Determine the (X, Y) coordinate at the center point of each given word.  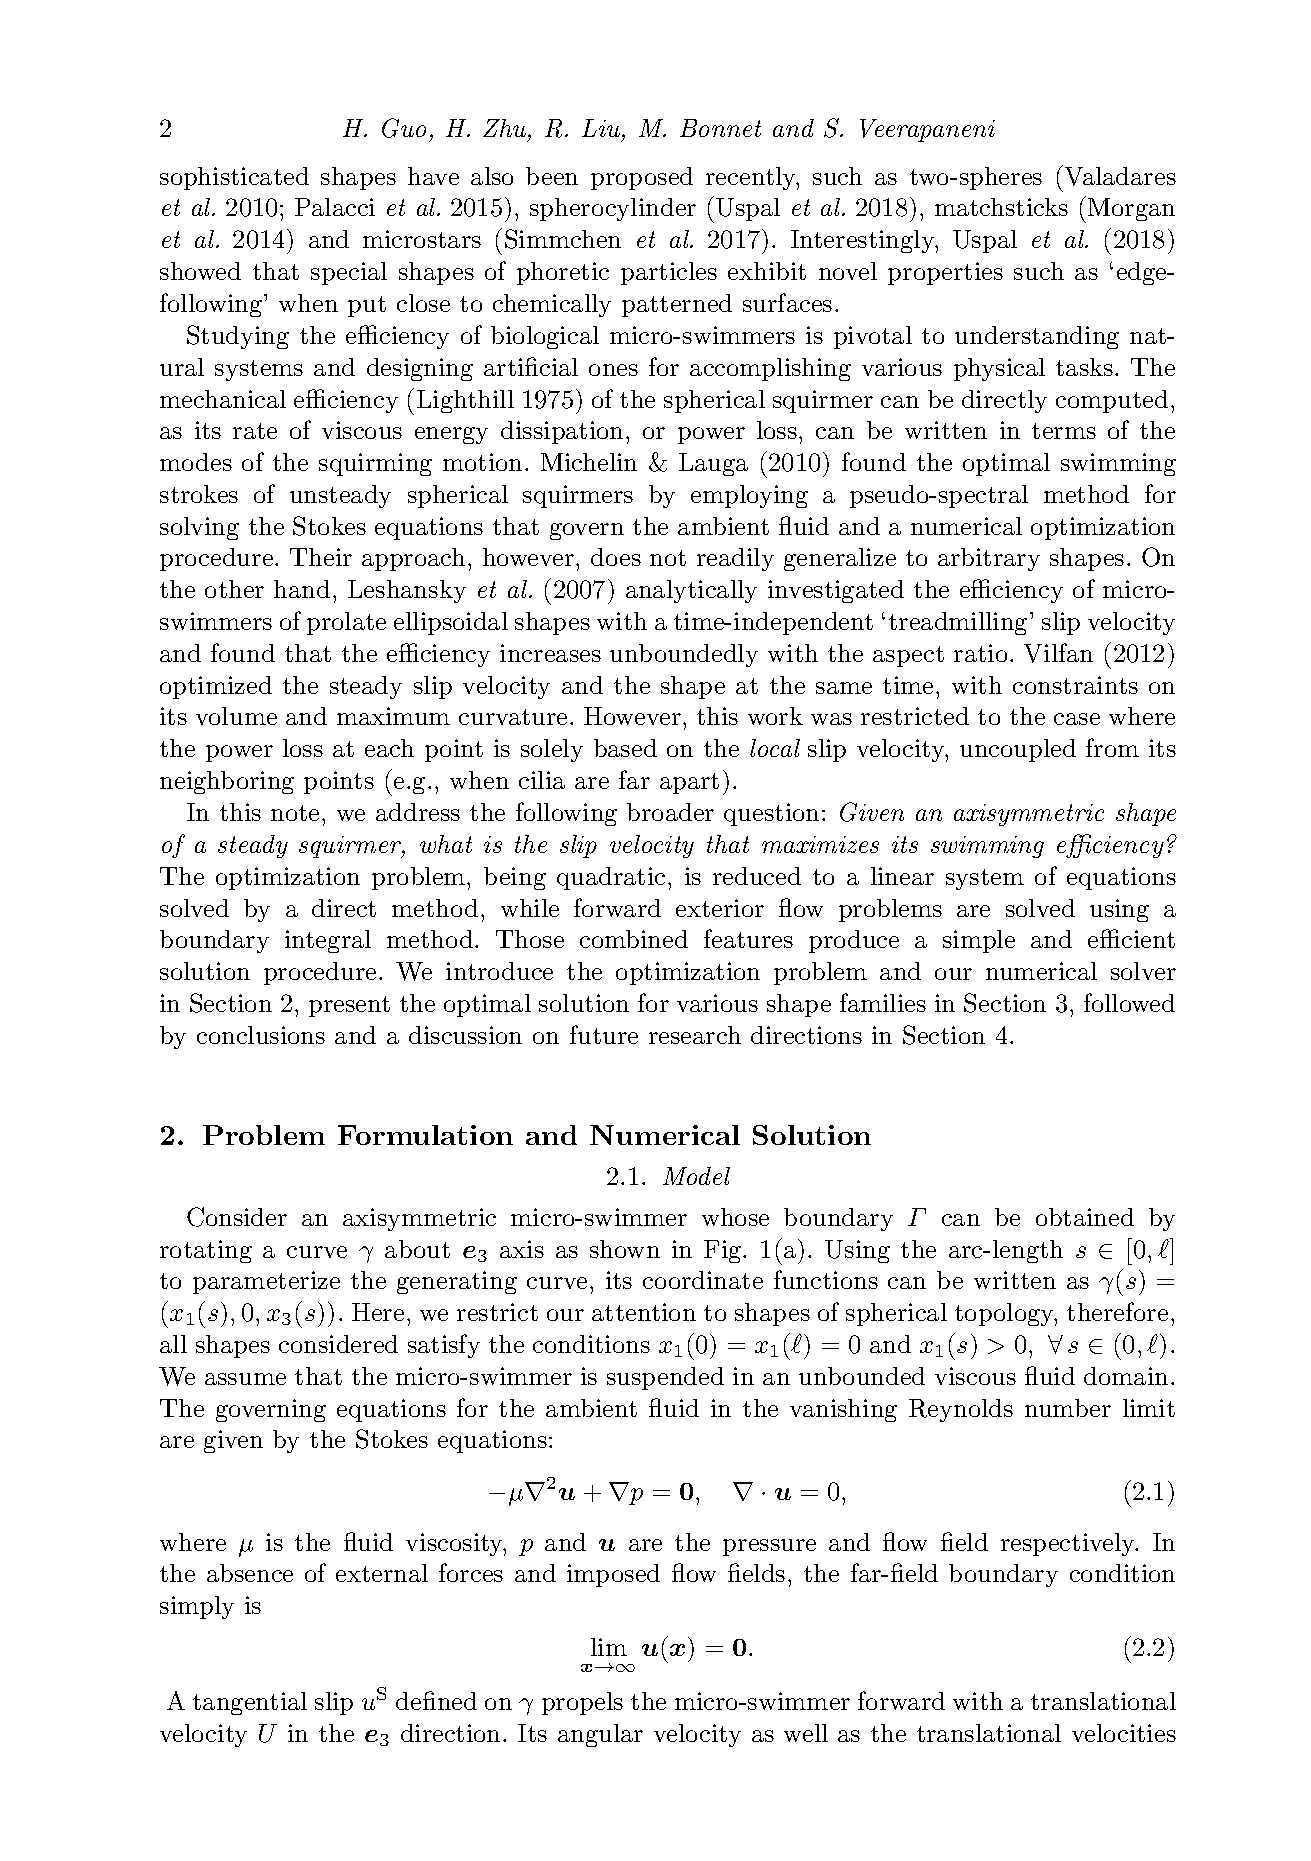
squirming (375, 464)
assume (245, 1379)
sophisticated (234, 178)
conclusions (261, 1035)
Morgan (1131, 209)
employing (749, 496)
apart (689, 783)
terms (1064, 431)
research (695, 1035)
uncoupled (1018, 750)
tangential (250, 1703)
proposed (642, 178)
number (1068, 1408)
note (295, 813)
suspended (665, 1378)
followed (1129, 1002)
